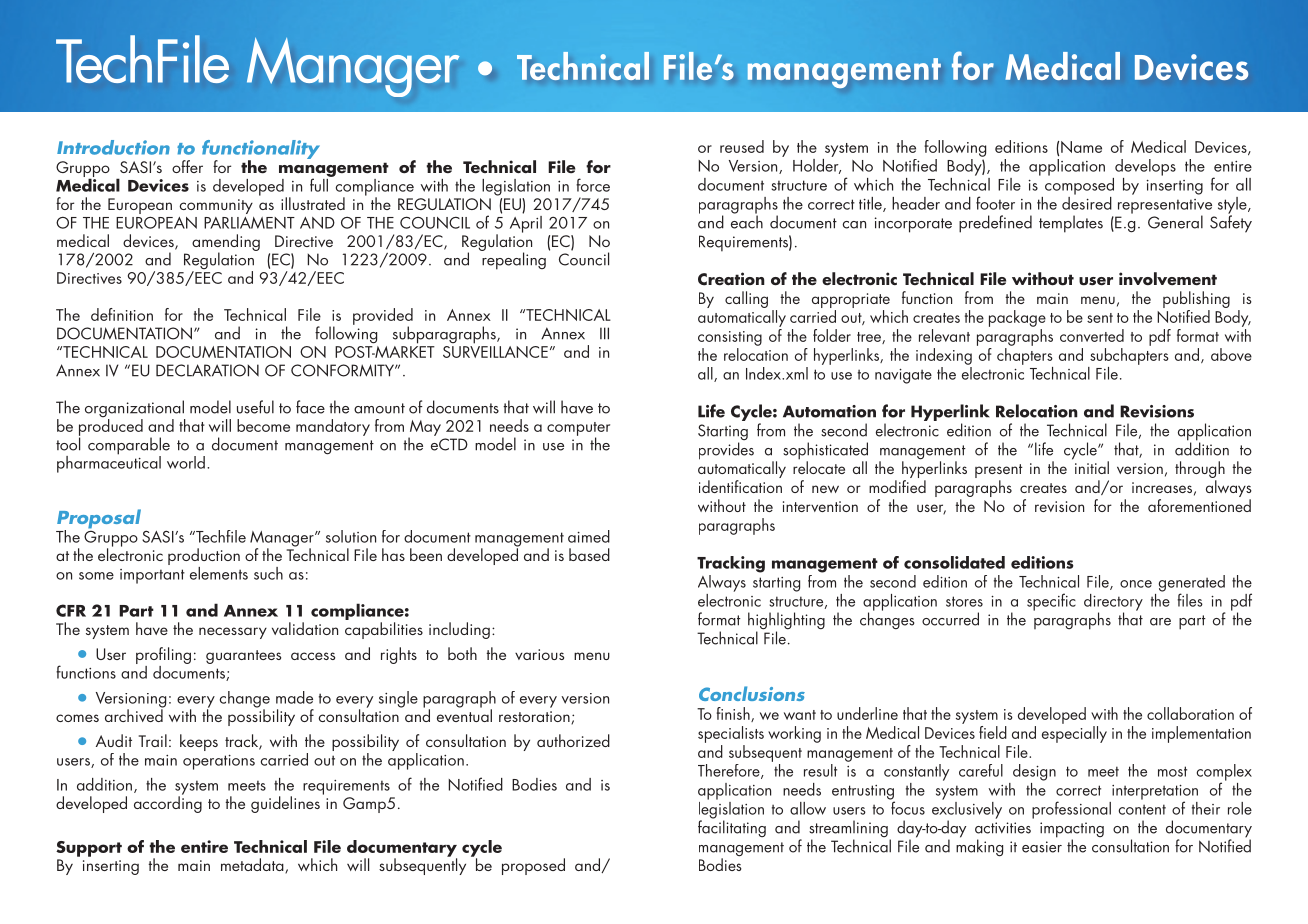 The image size is (1308, 924). What do you see at coordinates (1199, 505) in the screenshot?
I see `aforementioned` at bounding box center [1199, 505].
